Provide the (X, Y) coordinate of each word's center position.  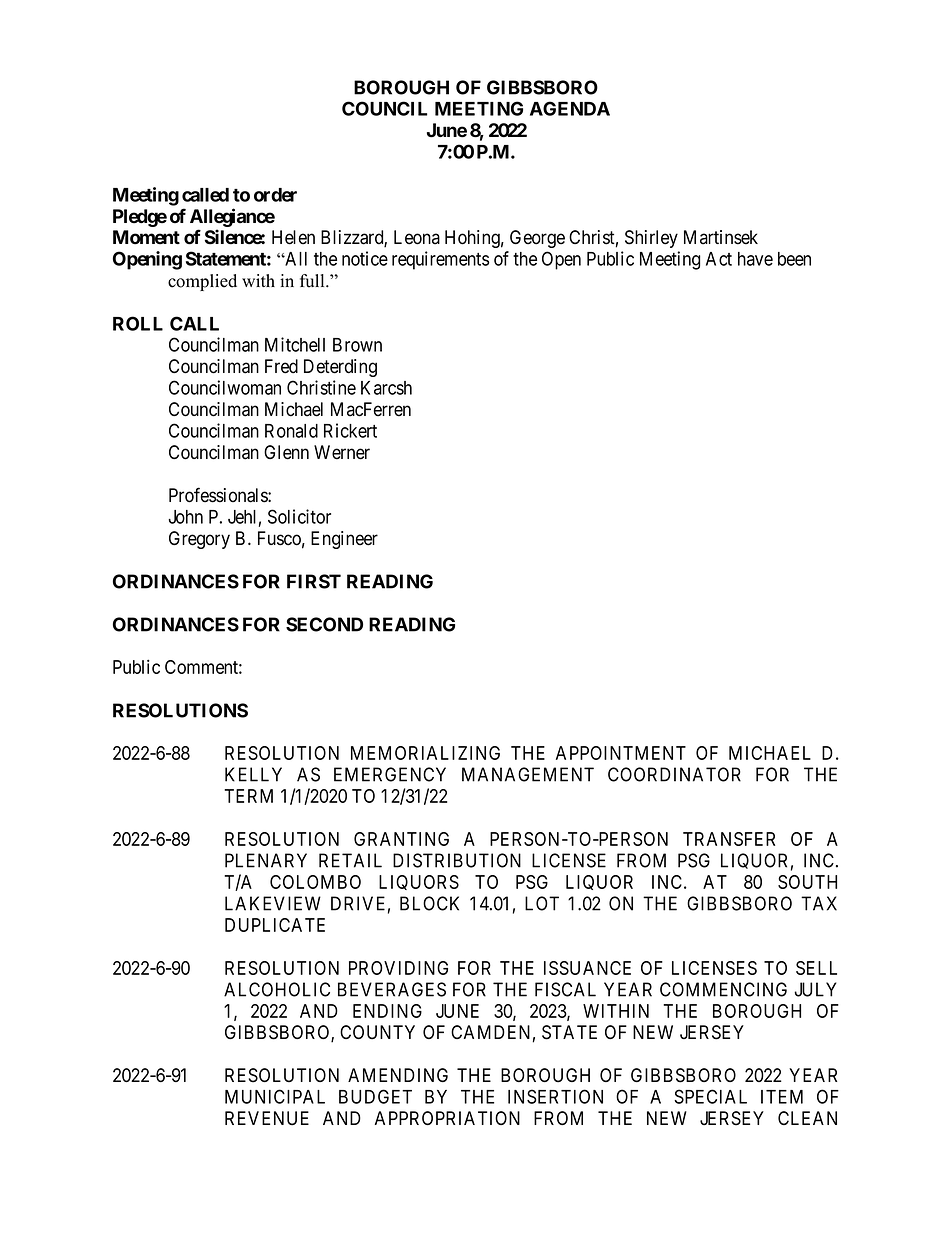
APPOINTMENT (621, 753)
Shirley (651, 239)
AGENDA (570, 108)
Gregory (199, 540)
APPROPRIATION (447, 1118)
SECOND (324, 624)
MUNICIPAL (275, 1096)
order (275, 195)
